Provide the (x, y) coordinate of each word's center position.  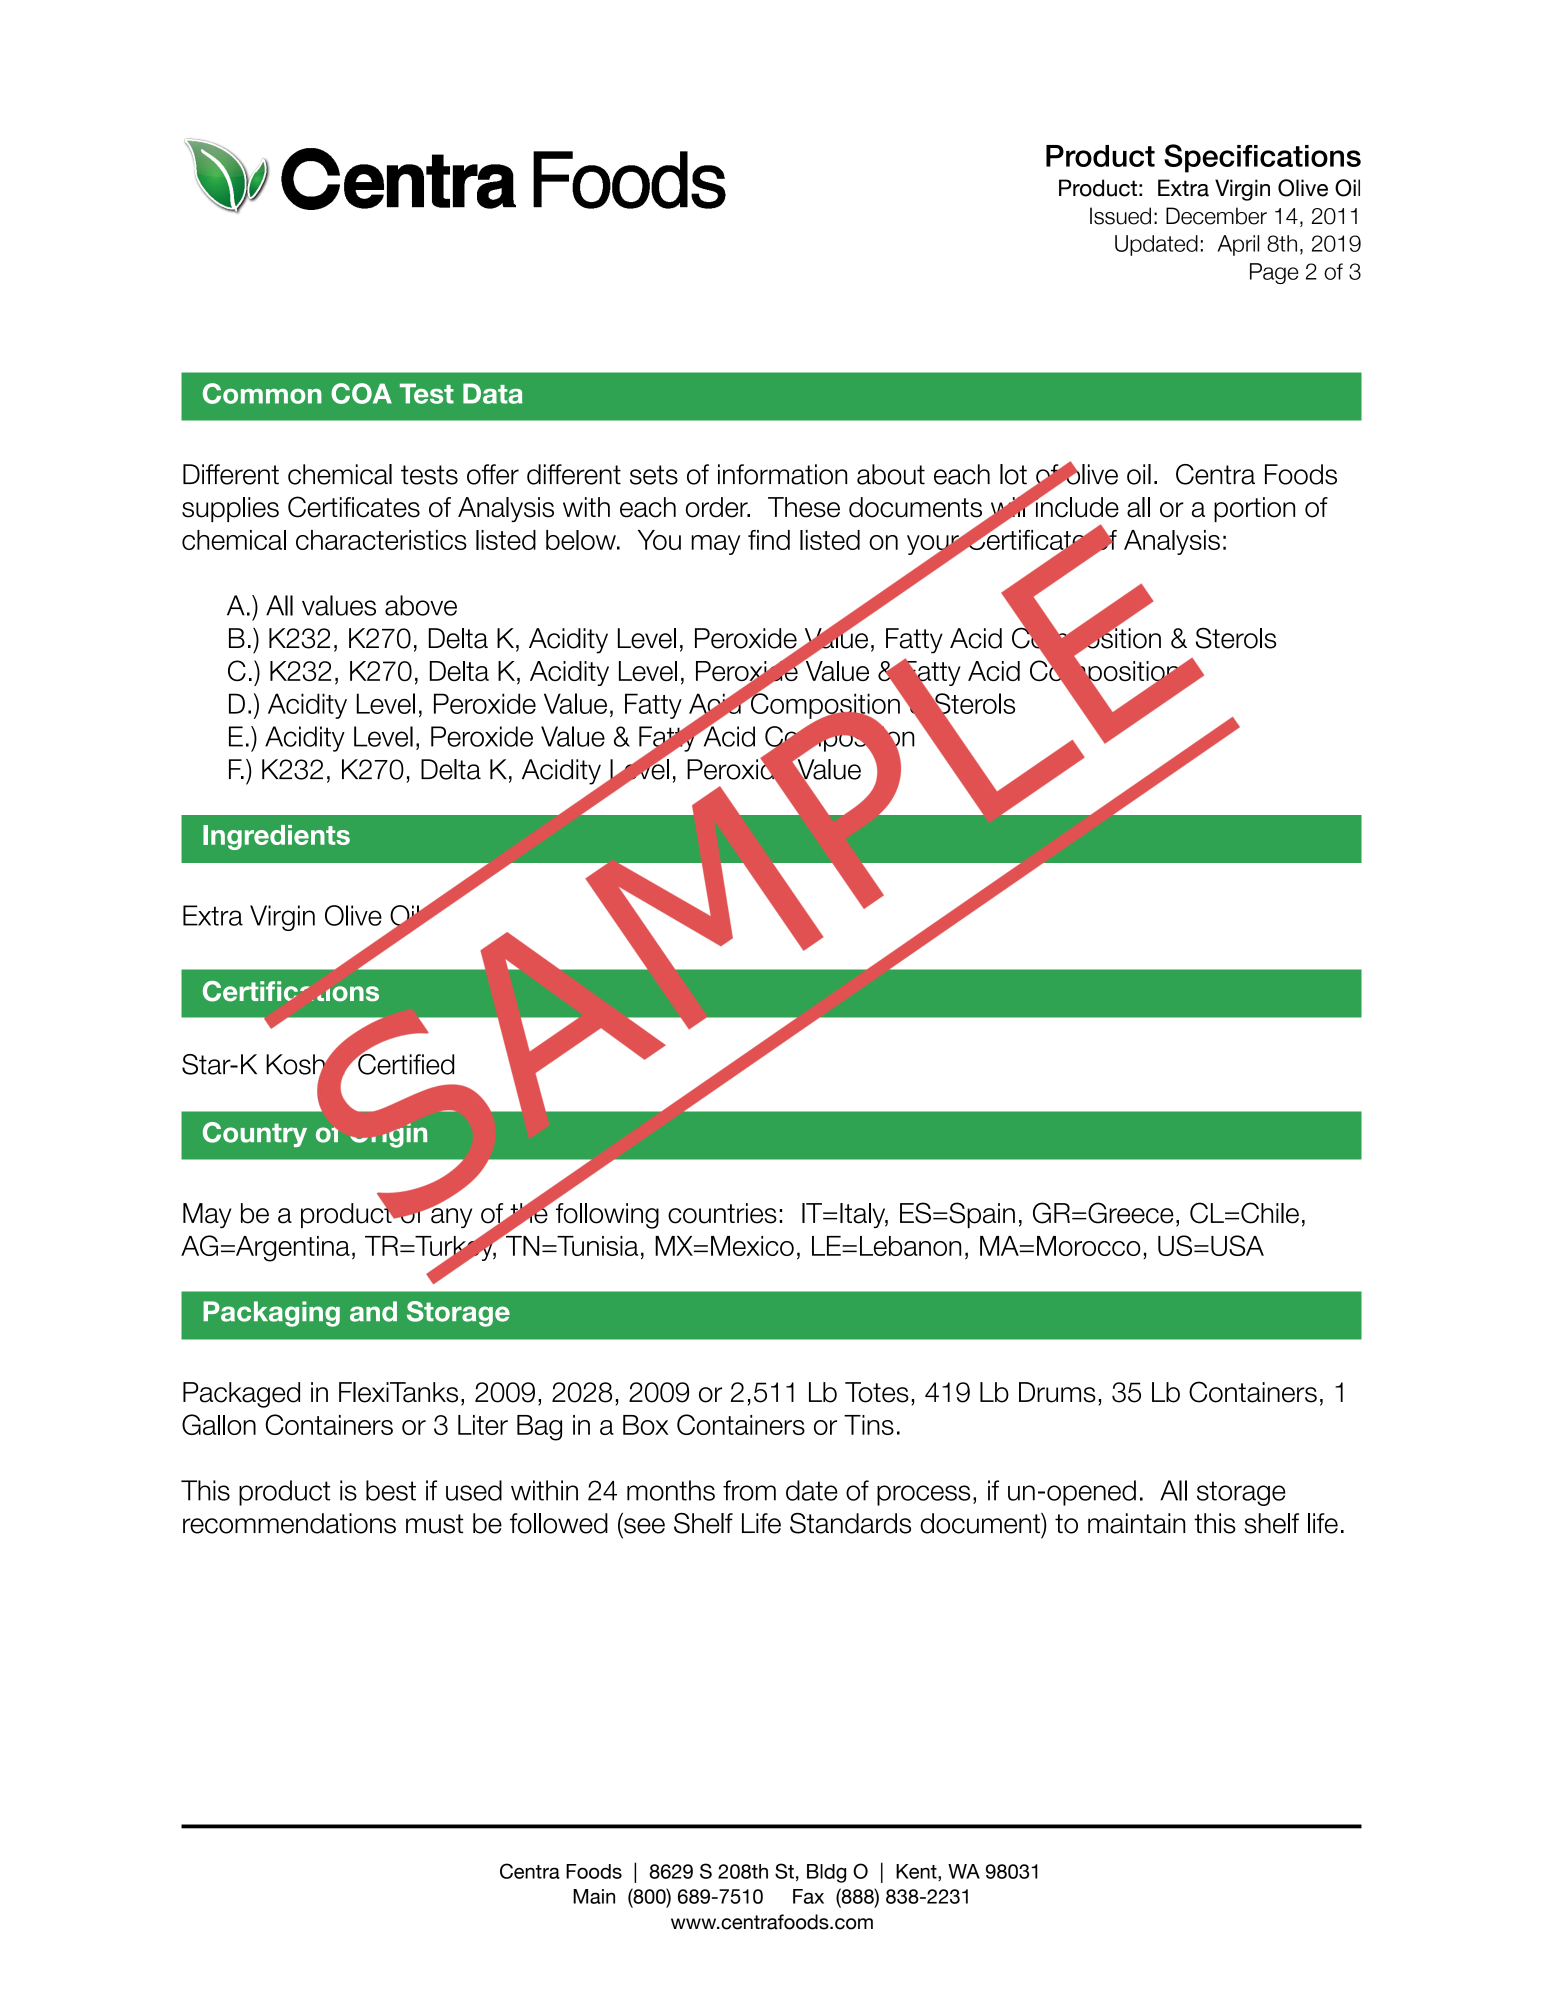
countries (722, 1213)
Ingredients (276, 837)
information (782, 474)
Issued (1120, 216)
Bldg (826, 1873)
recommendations (289, 1523)
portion (1254, 509)
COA (361, 393)
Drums (1057, 1392)
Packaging (271, 1314)
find (769, 540)
